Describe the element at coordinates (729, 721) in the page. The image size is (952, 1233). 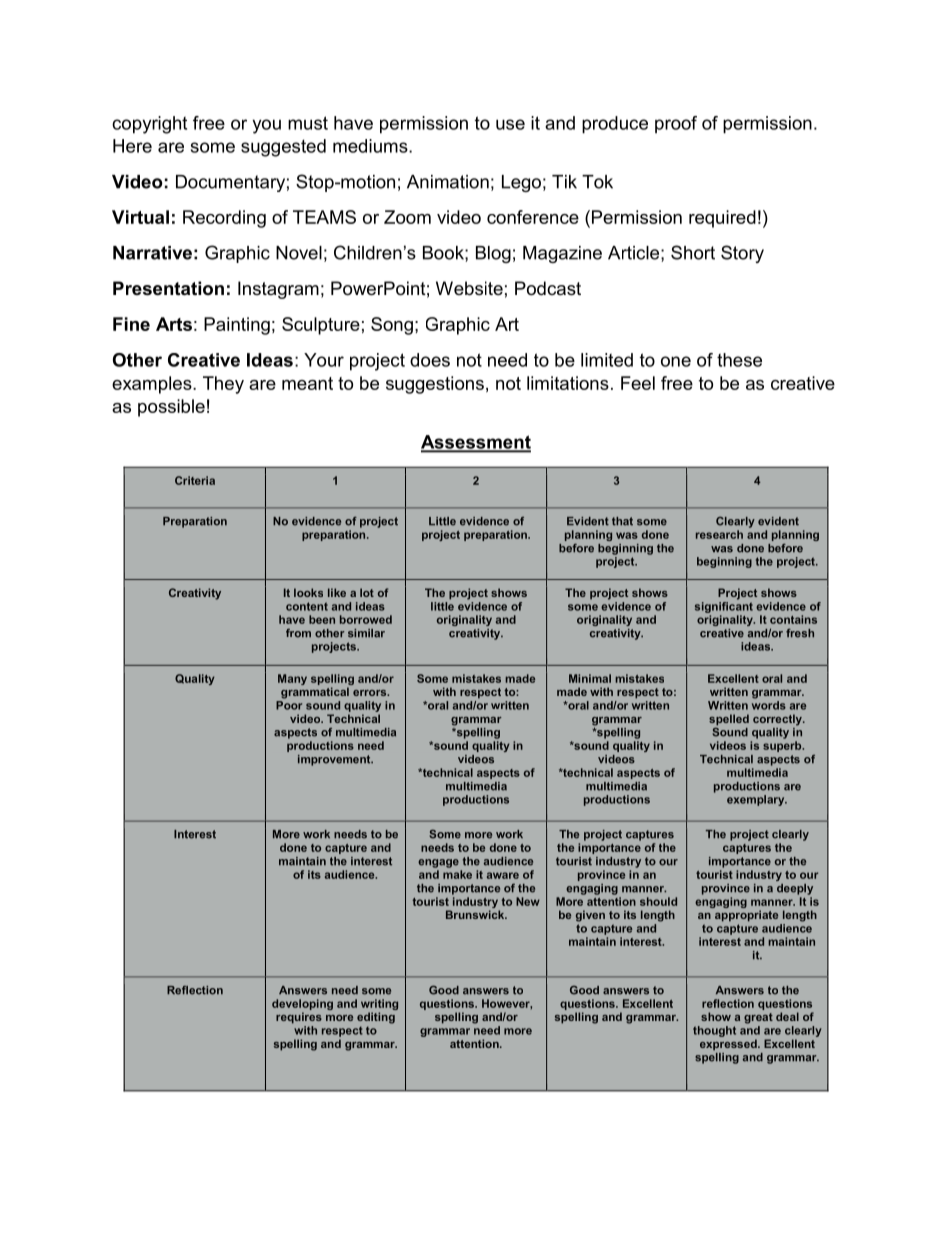
I see `spelled` at that location.
